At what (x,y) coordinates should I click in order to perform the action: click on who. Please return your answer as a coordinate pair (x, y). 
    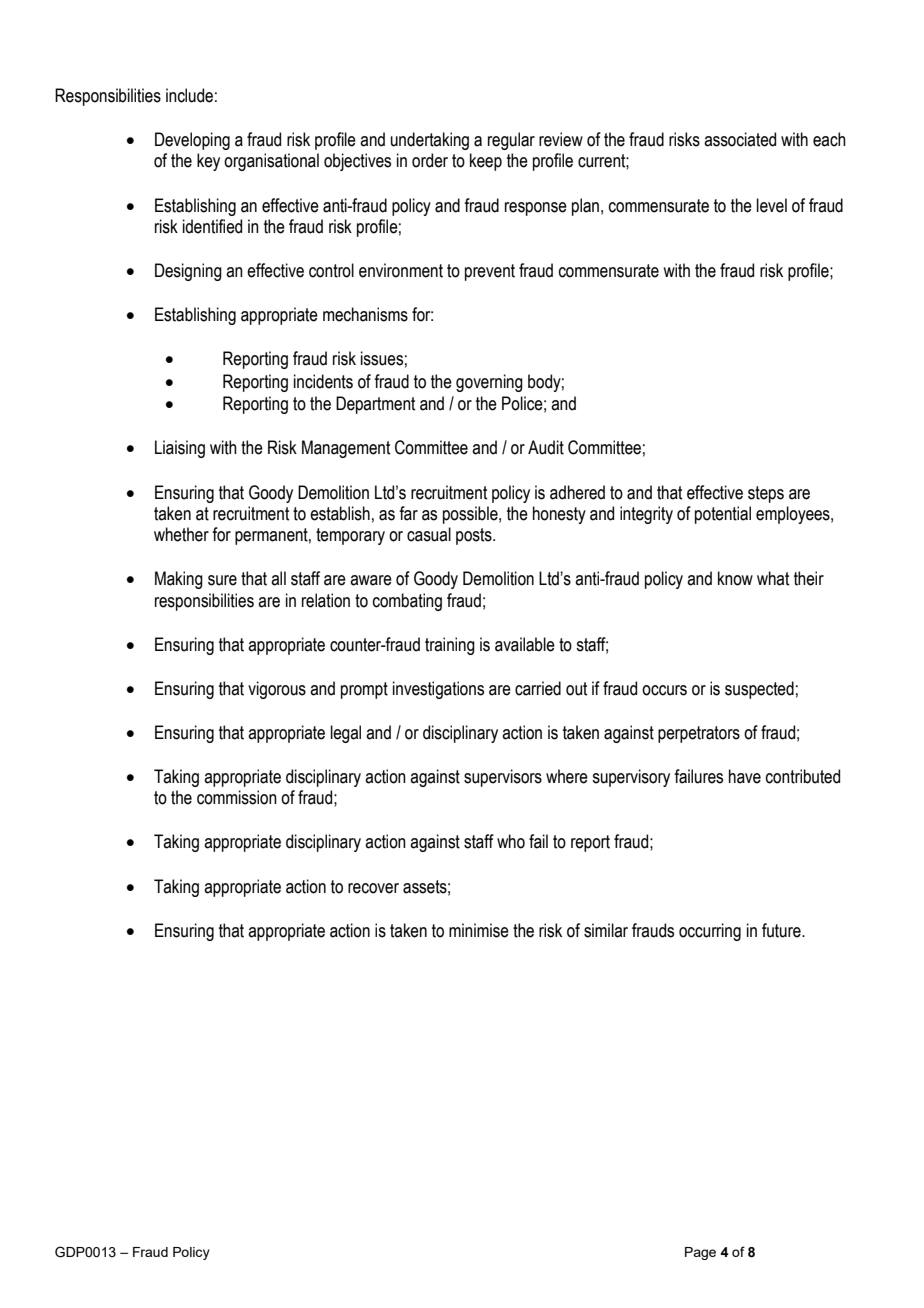
    Looking at the image, I should click on (511, 841).
